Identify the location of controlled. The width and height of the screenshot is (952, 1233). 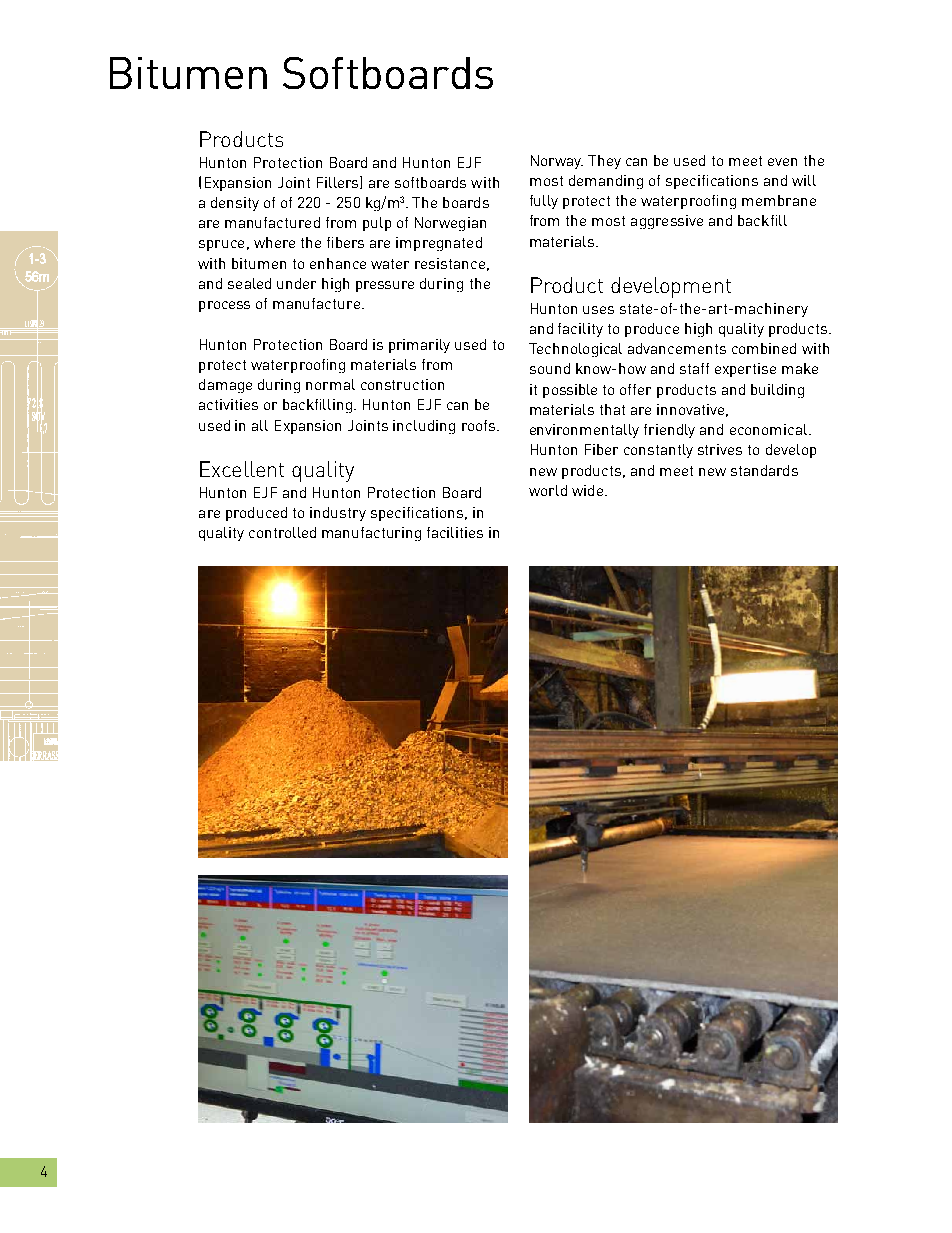
(282, 532).
